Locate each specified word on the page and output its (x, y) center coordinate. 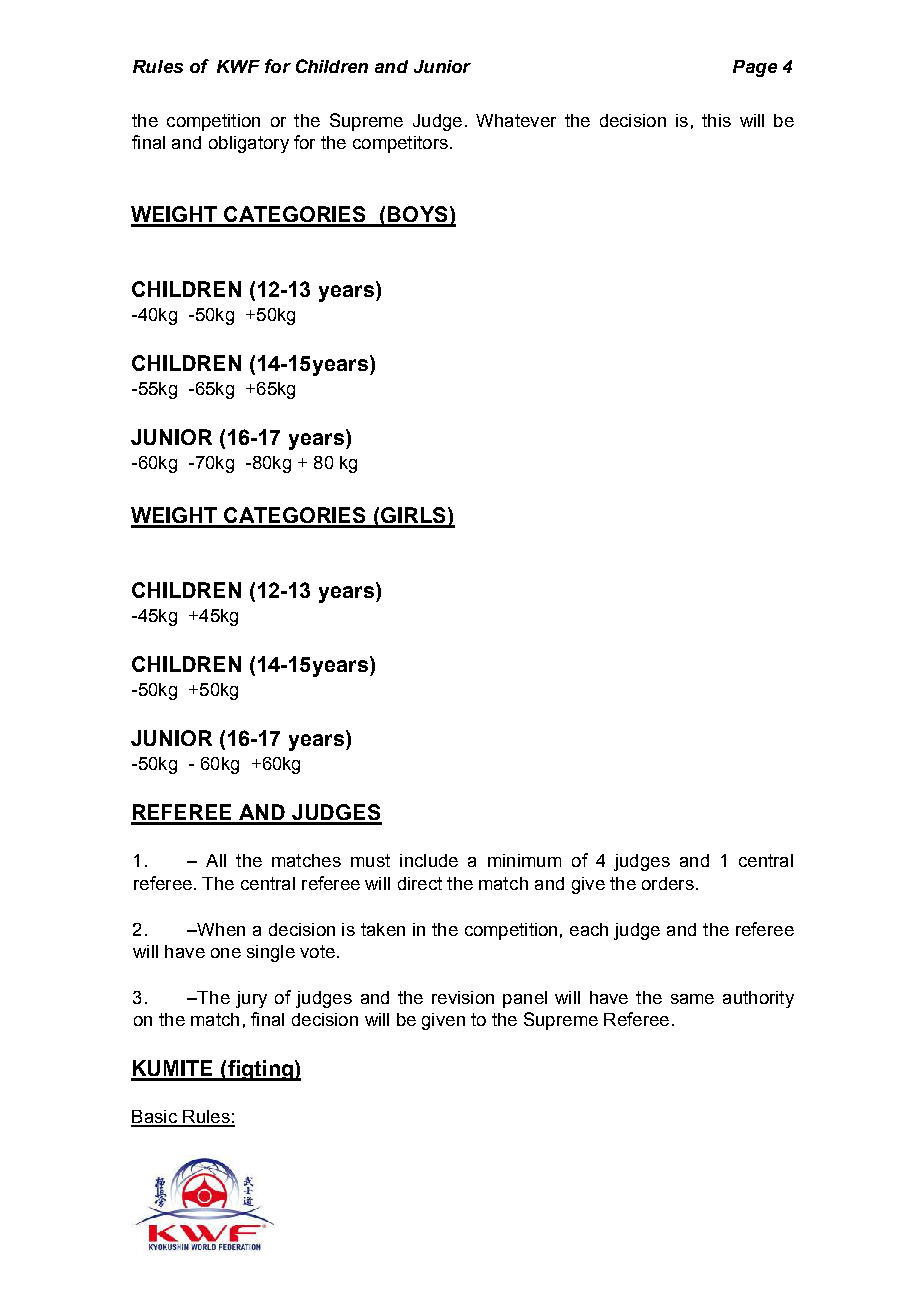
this (716, 120)
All (216, 860)
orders (668, 883)
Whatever (516, 120)
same (692, 999)
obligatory (249, 144)
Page (755, 68)
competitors (400, 144)
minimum (524, 860)
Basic (155, 1118)
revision (463, 997)
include (429, 860)
